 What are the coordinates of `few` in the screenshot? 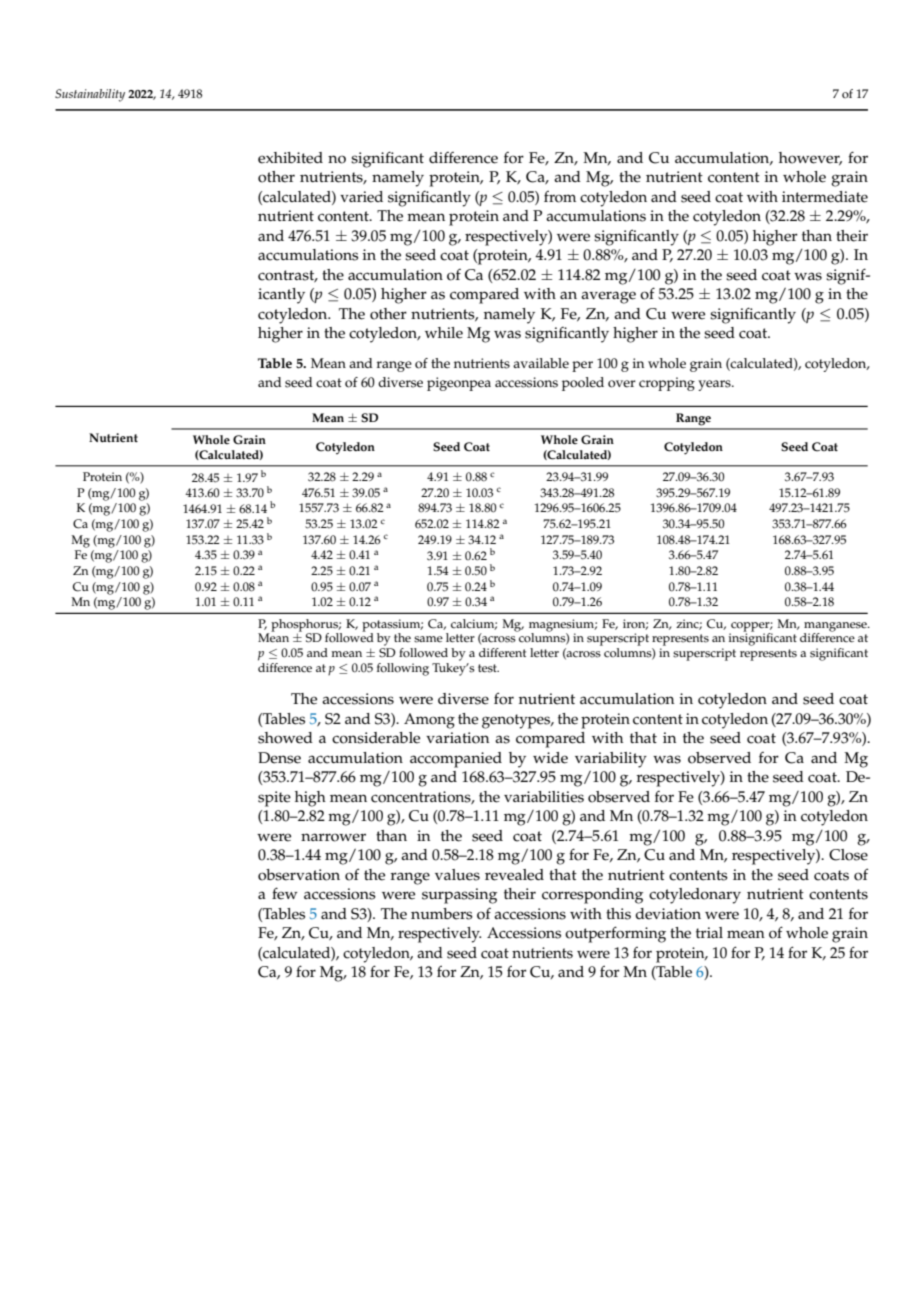 It's located at (284, 893).
